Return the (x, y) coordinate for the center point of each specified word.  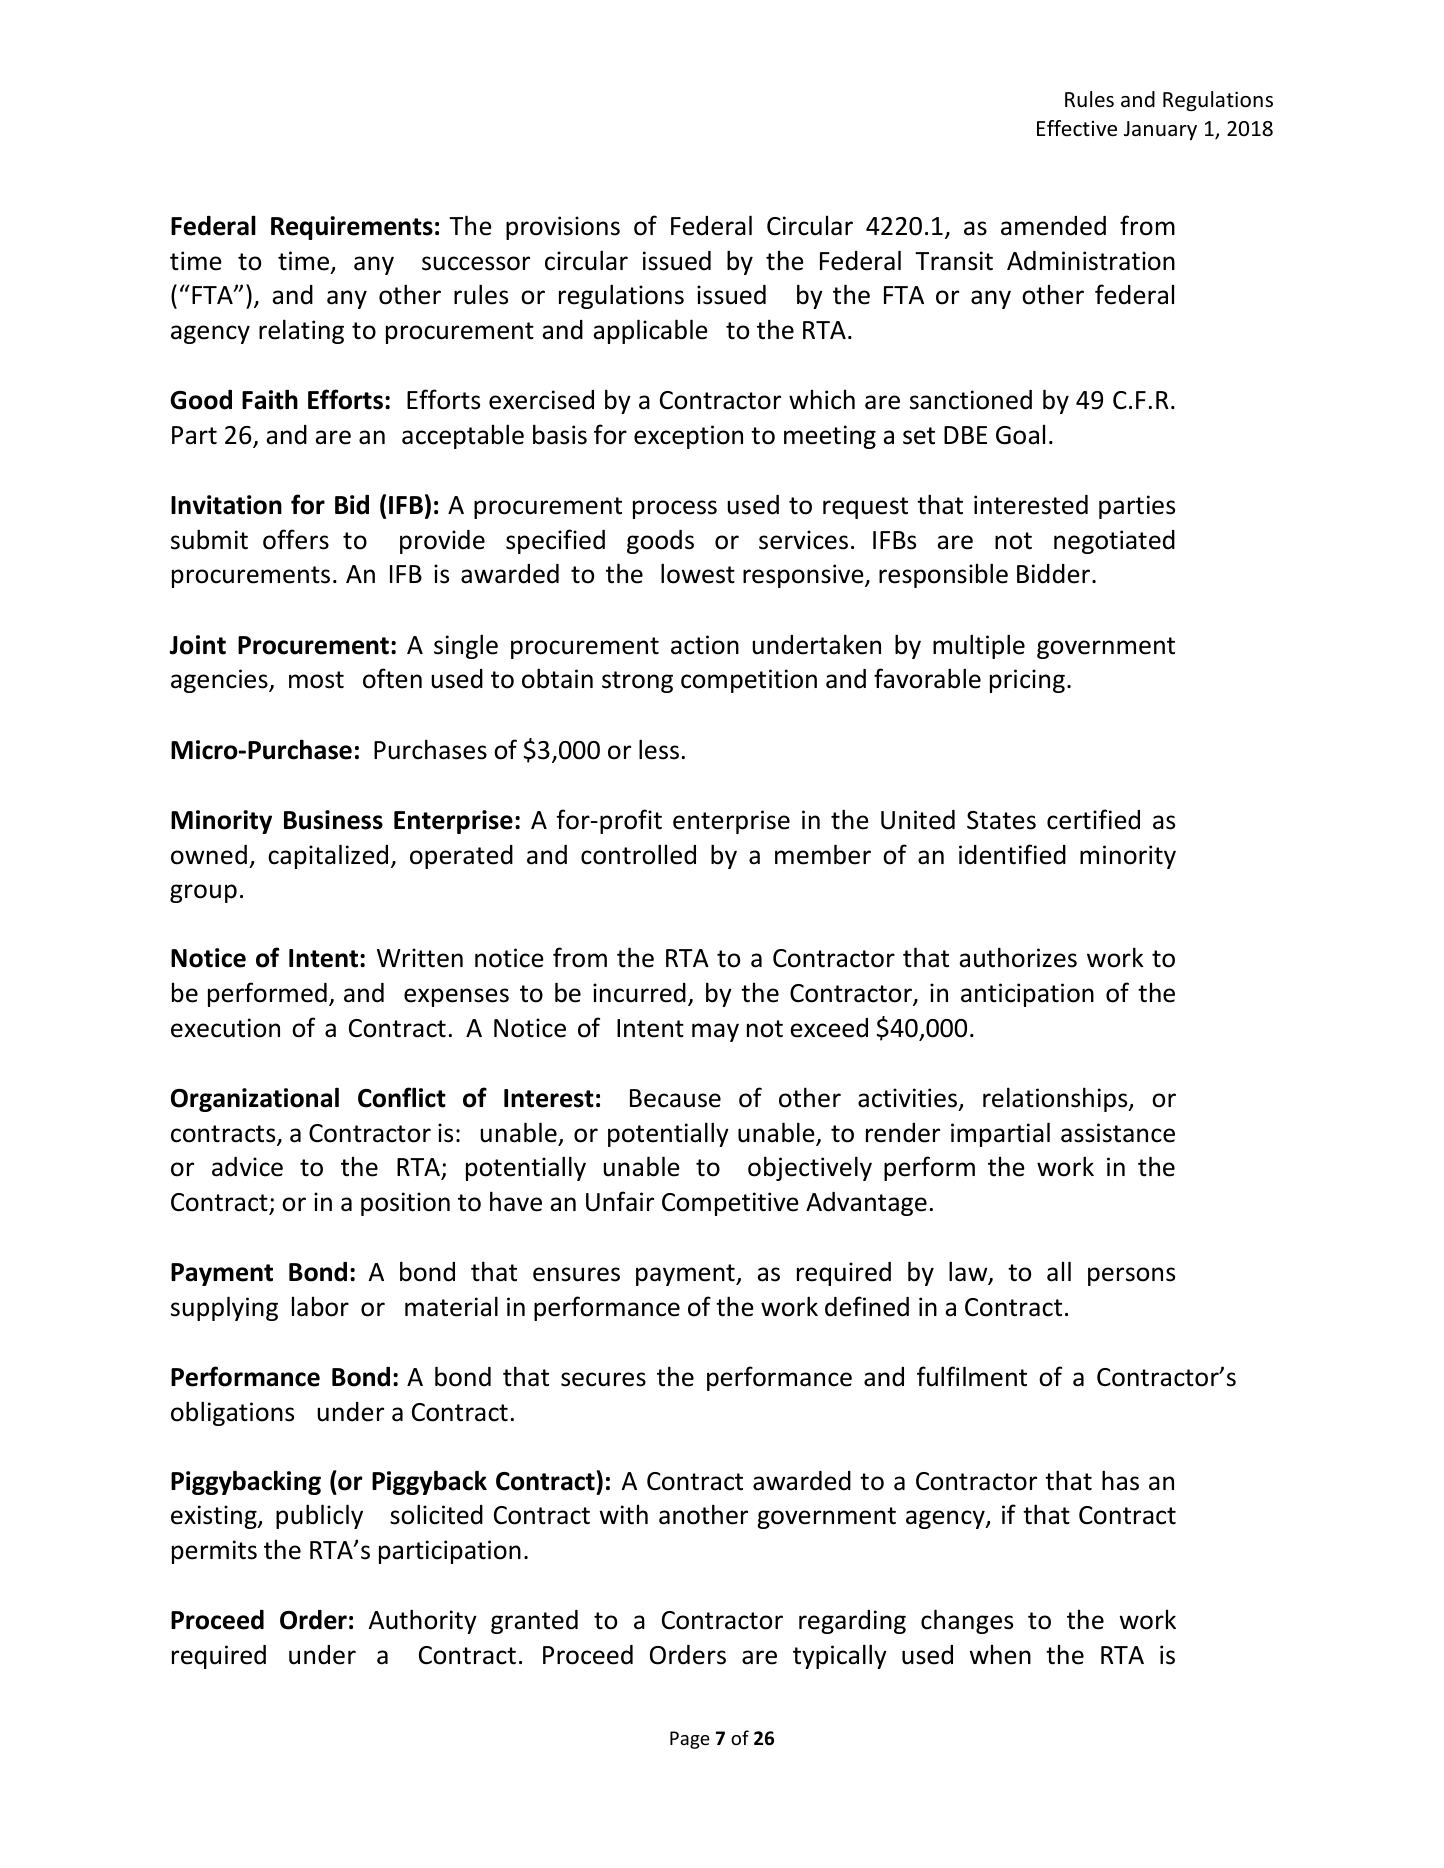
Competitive (730, 1204)
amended (1053, 226)
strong (637, 682)
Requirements (352, 228)
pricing (1027, 681)
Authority (423, 1621)
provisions (563, 228)
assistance (1118, 1133)
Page (690, 1740)
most (316, 680)
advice (247, 1167)
